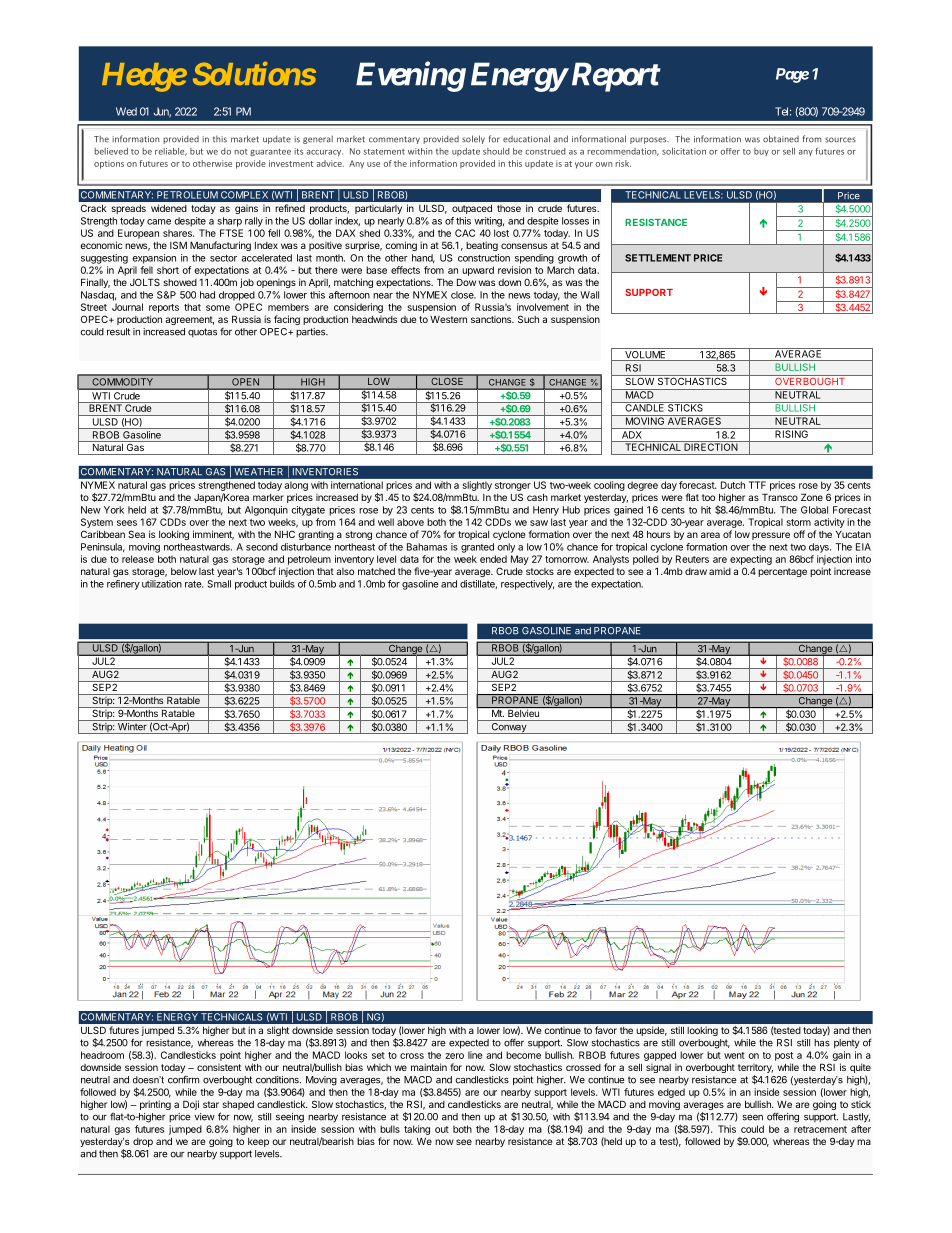 The height and width of the page is (1233, 952). I want to click on cash, so click(537, 497).
